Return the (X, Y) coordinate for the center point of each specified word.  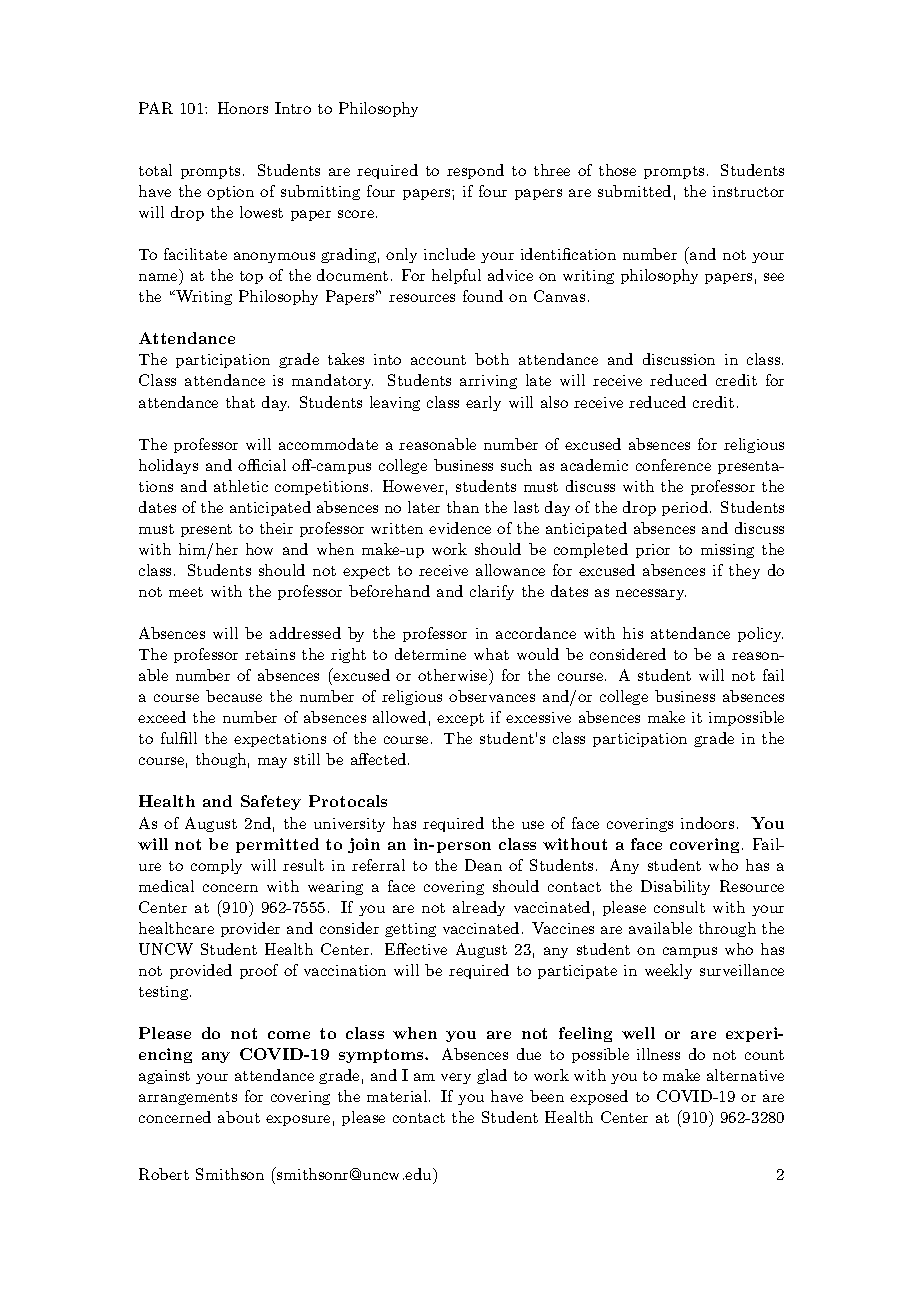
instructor (748, 191)
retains (270, 654)
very (456, 1078)
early (483, 403)
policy (760, 634)
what (491, 654)
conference (673, 465)
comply (216, 866)
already (479, 908)
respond (475, 171)
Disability (675, 887)
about (239, 1117)
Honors (243, 108)
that (240, 402)
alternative (745, 1075)
